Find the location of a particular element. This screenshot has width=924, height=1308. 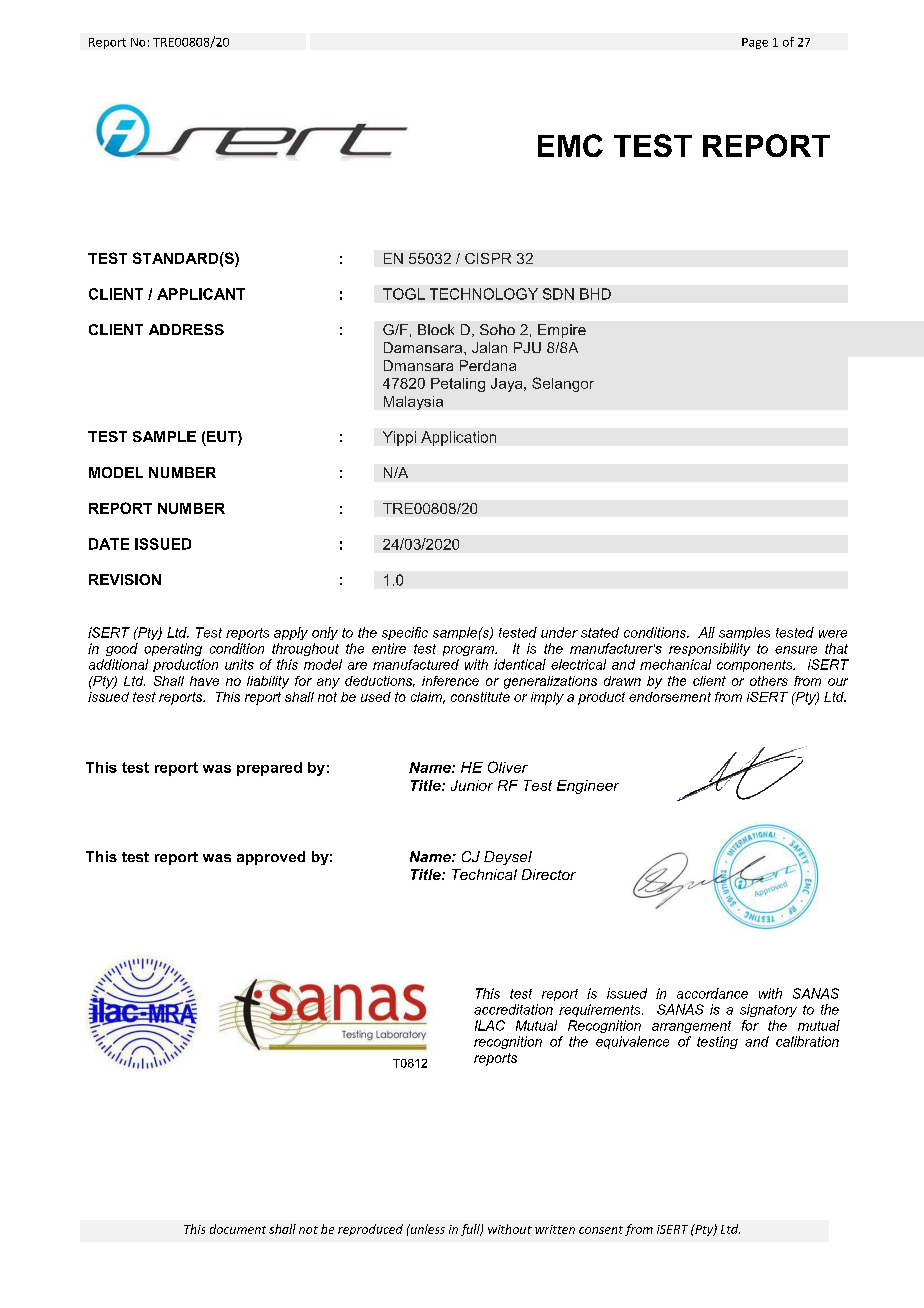

full is located at coordinates (471, 1230).
